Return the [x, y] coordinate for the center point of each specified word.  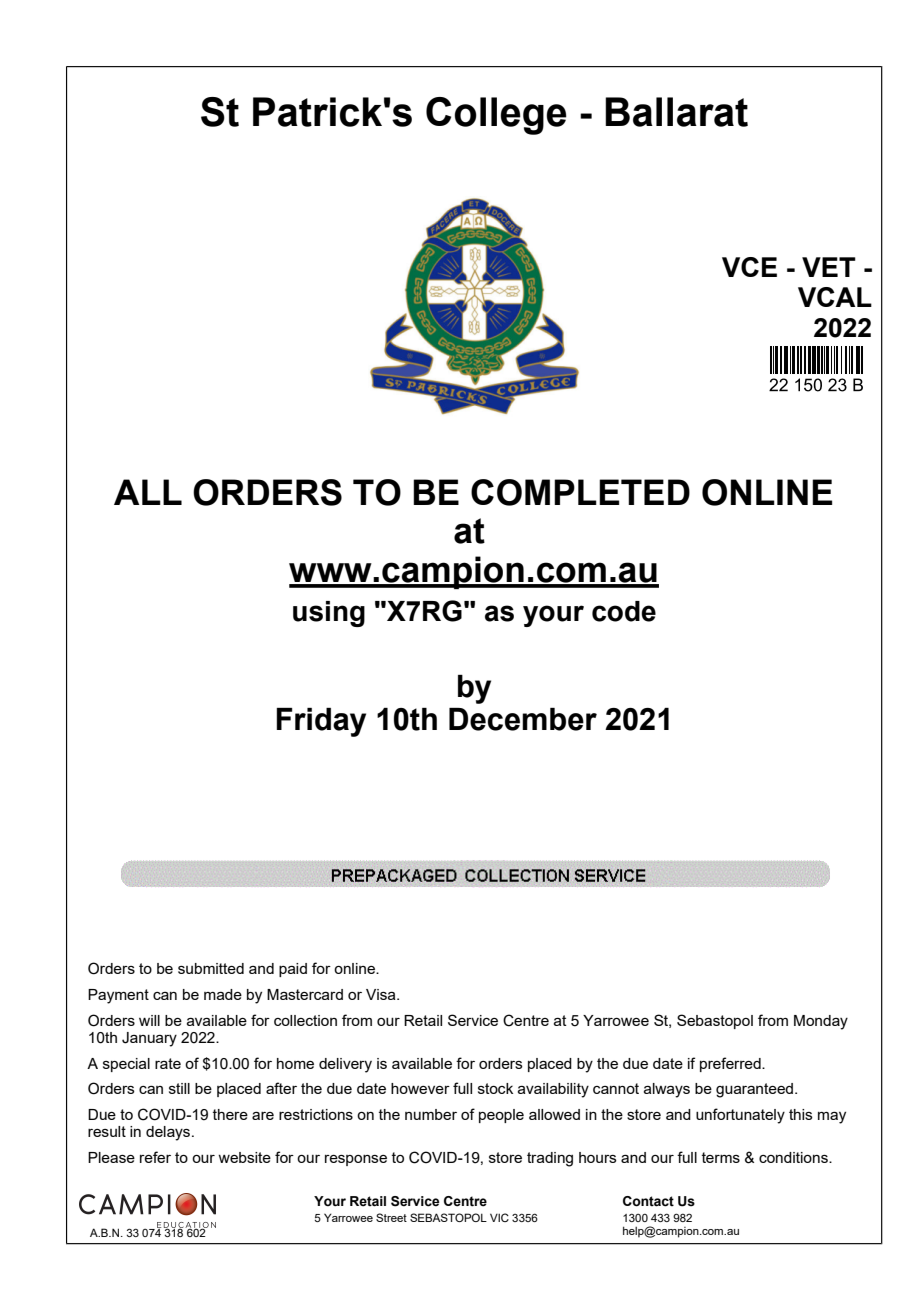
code [624, 611]
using [329, 614]
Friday [321, 722]
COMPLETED [580, 492]
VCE [749, 267]
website [244, 1157]
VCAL [835, 297]
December [523, 719]
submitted [211, 968]
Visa [382, 994]
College [496, 116]
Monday [821, 1022]
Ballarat [676, 112]
